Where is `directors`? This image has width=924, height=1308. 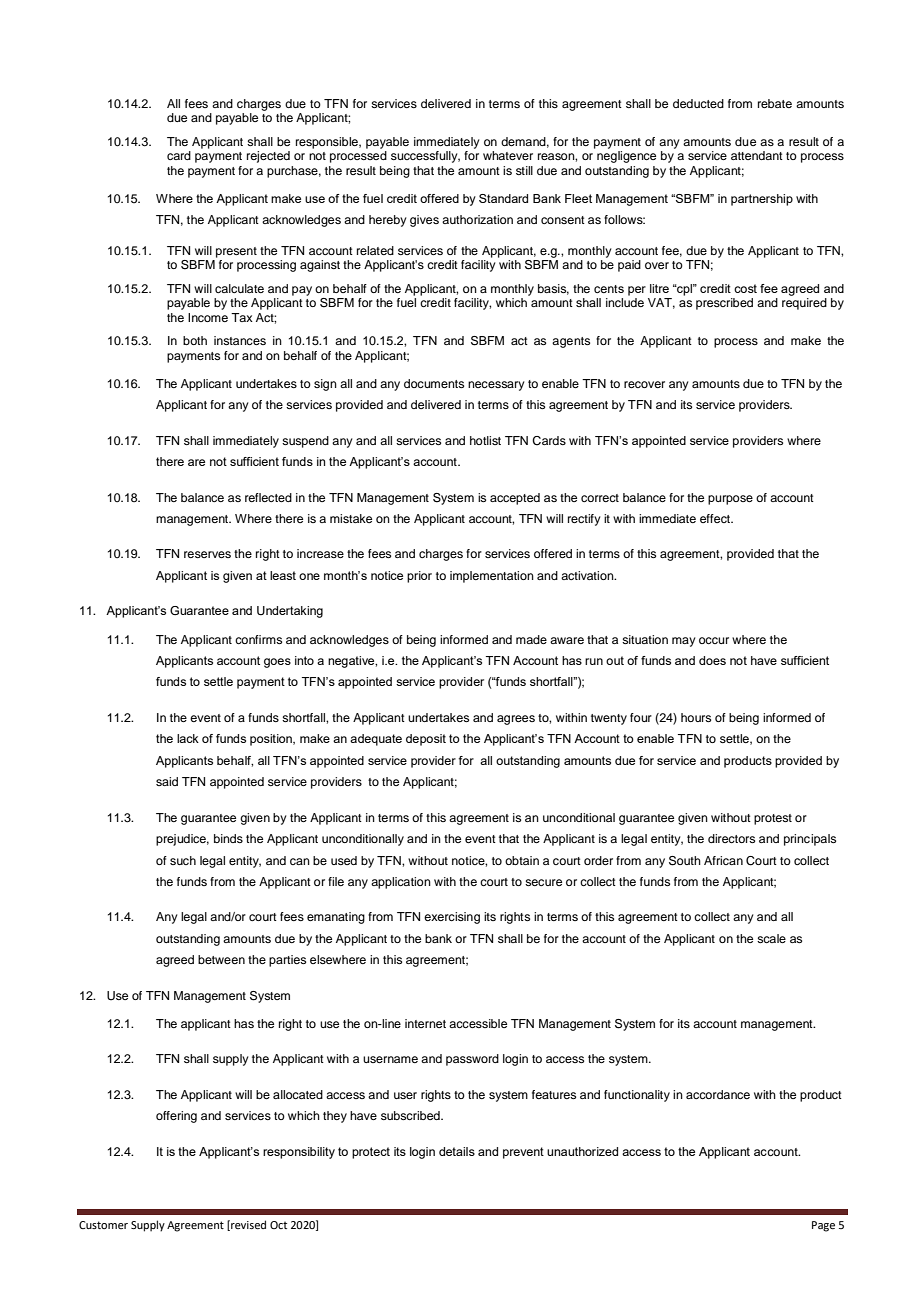
directors is located at coordinates (731, 838).
